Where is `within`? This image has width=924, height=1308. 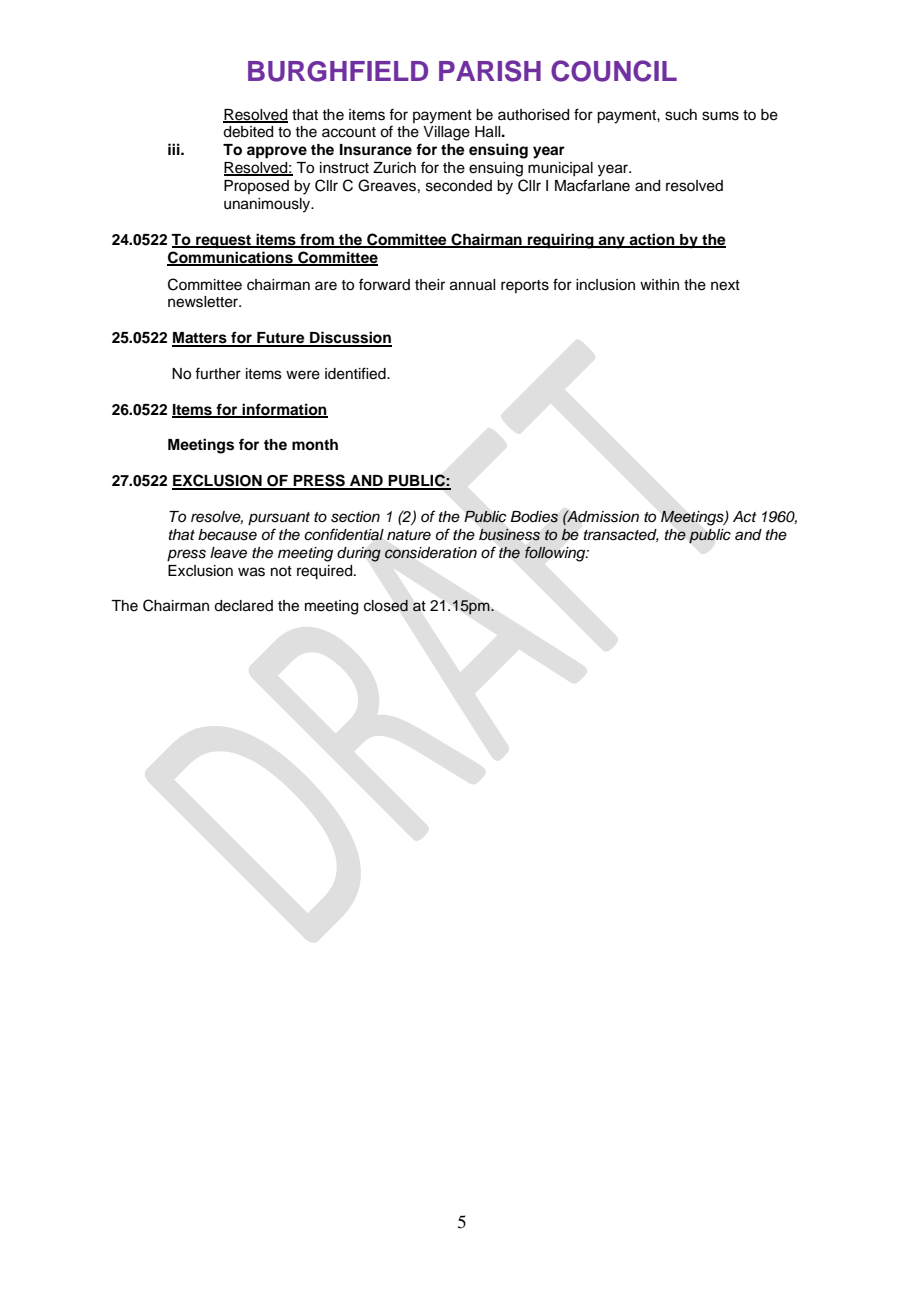
within is located at coordinates (659, 284).
